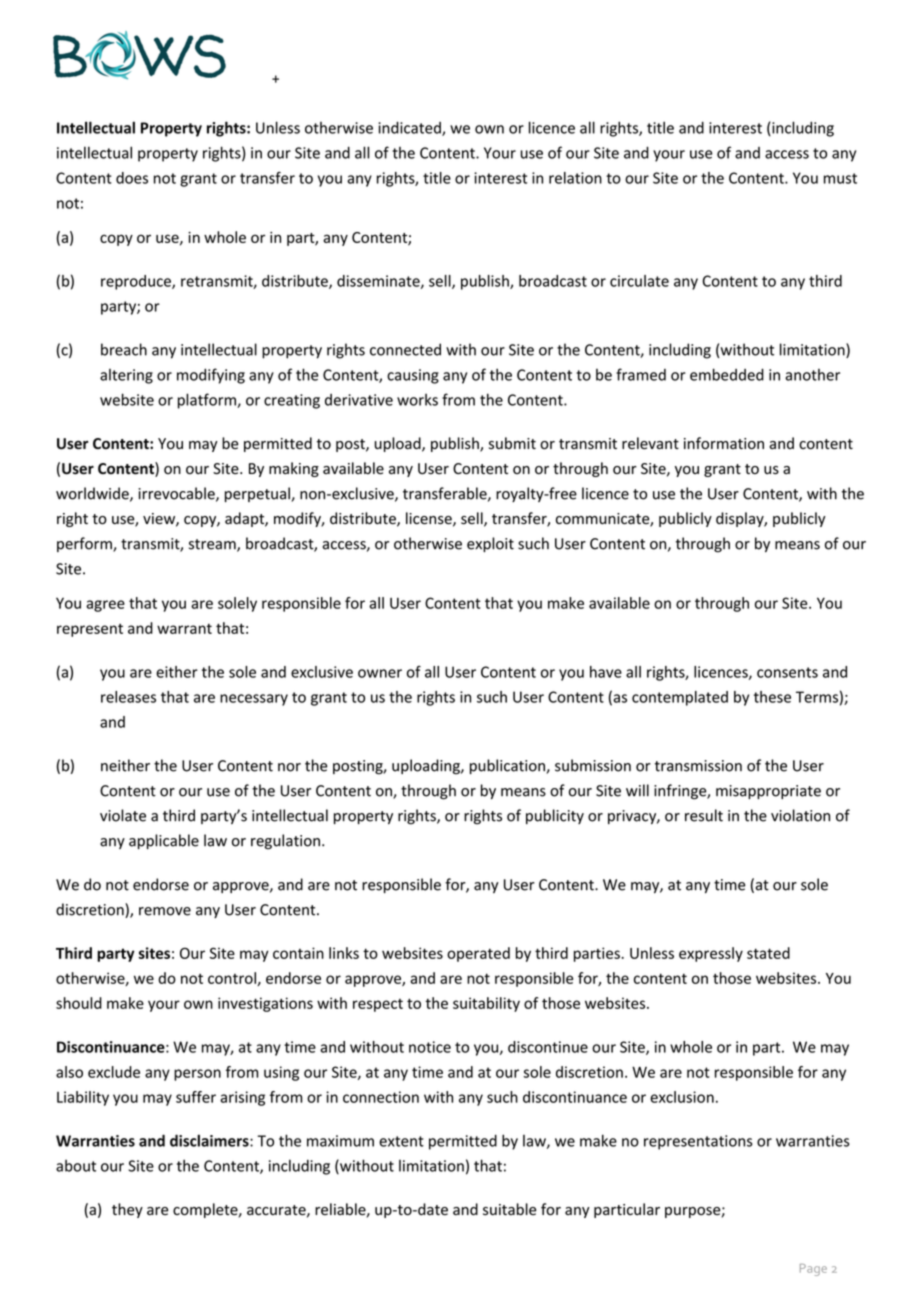 Image resolution: width=924 pixels, height=1307 pixels. I want to click on publication, so click(508, 766).
